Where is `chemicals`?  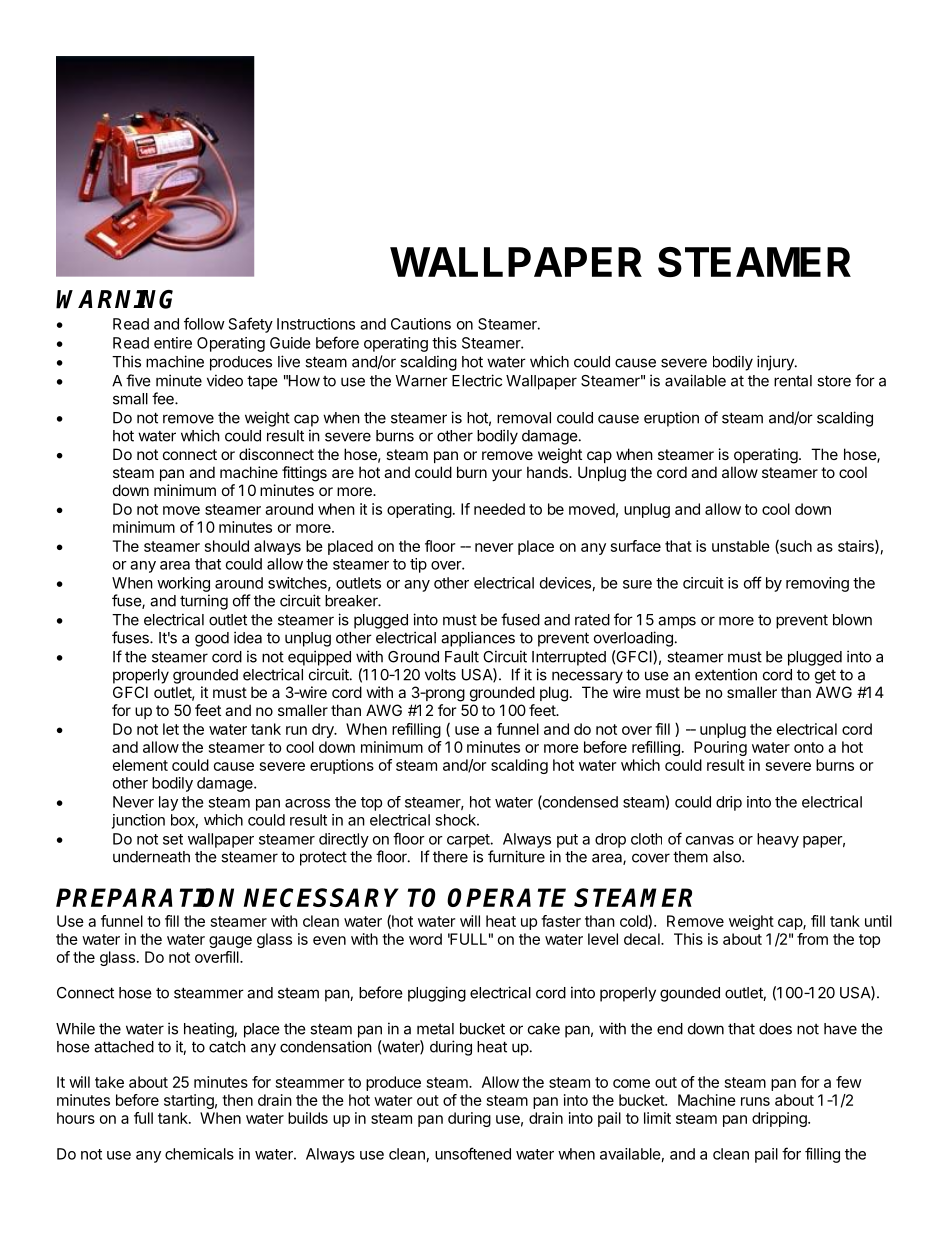
chemicals is located at coordinates (199, 1154).
